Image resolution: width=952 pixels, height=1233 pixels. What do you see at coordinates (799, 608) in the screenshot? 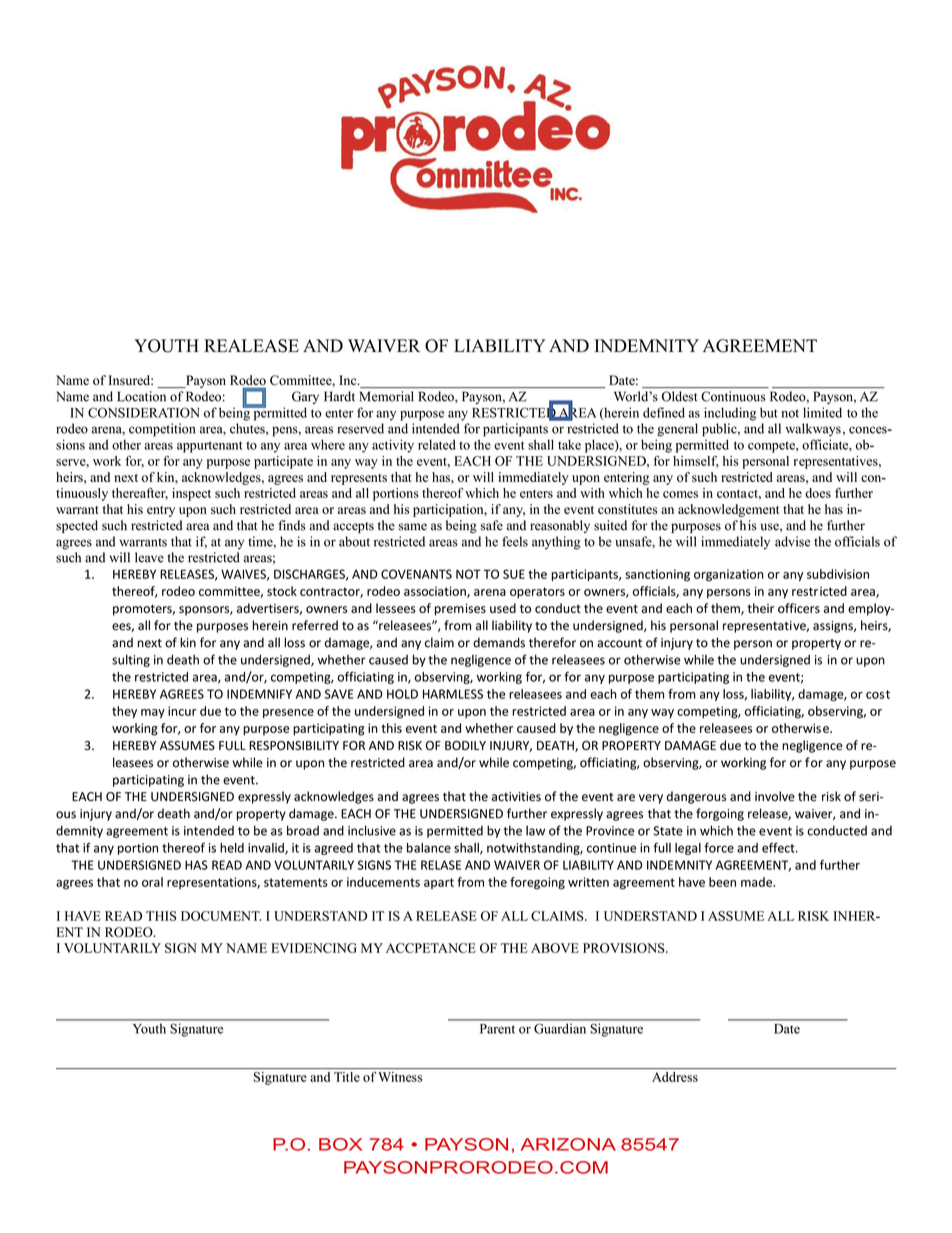
I see `officers` at bounding box center [799, 608].
